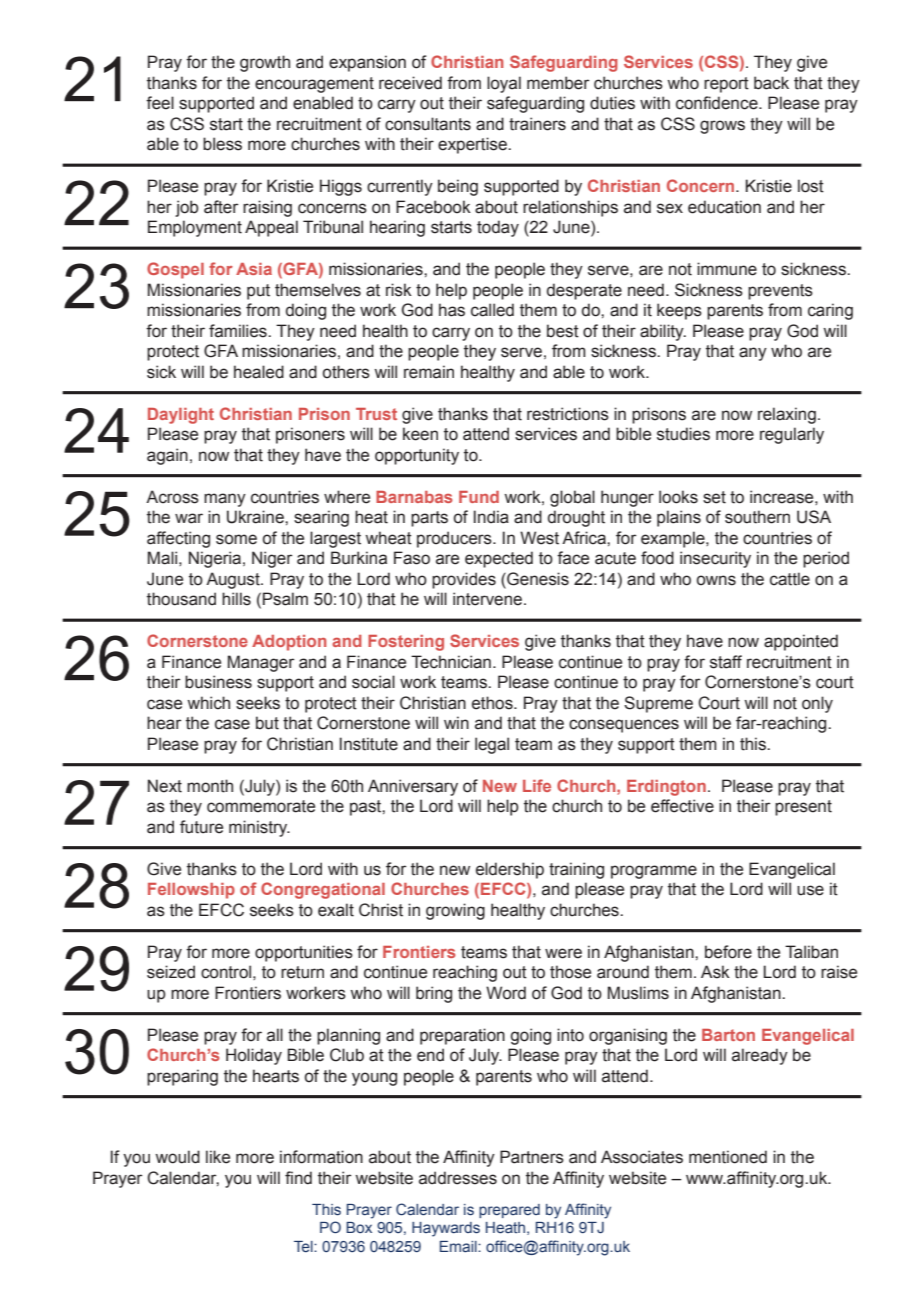 This image has height=1308, width=924. What do you see at coordinates (771, 83) in the image?
I see `back` at bounding box center [771, 83].
